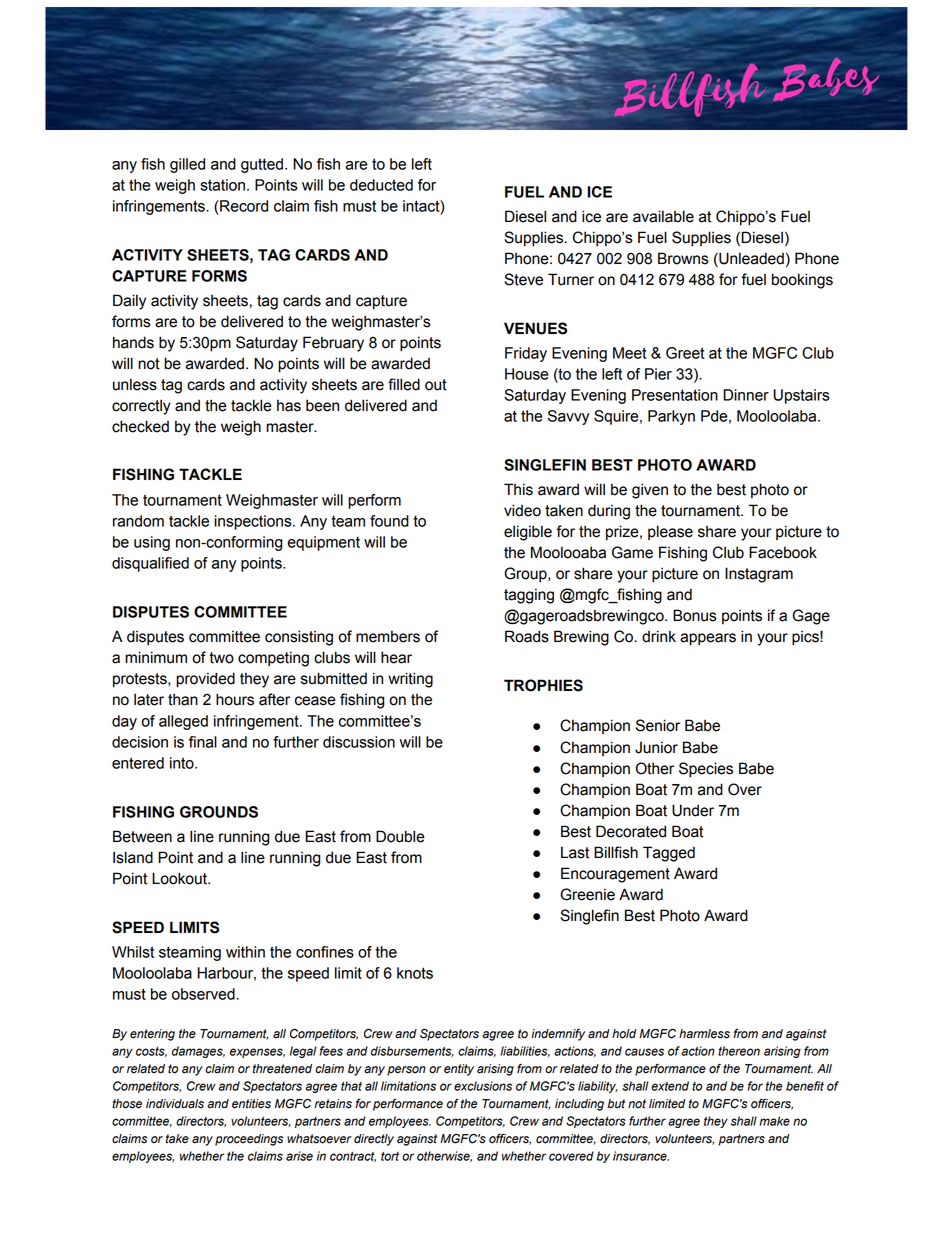  What do you see at coordinates (219, 812) in the document?
I see `GROUNDS` at bounding box center [219, 812].
